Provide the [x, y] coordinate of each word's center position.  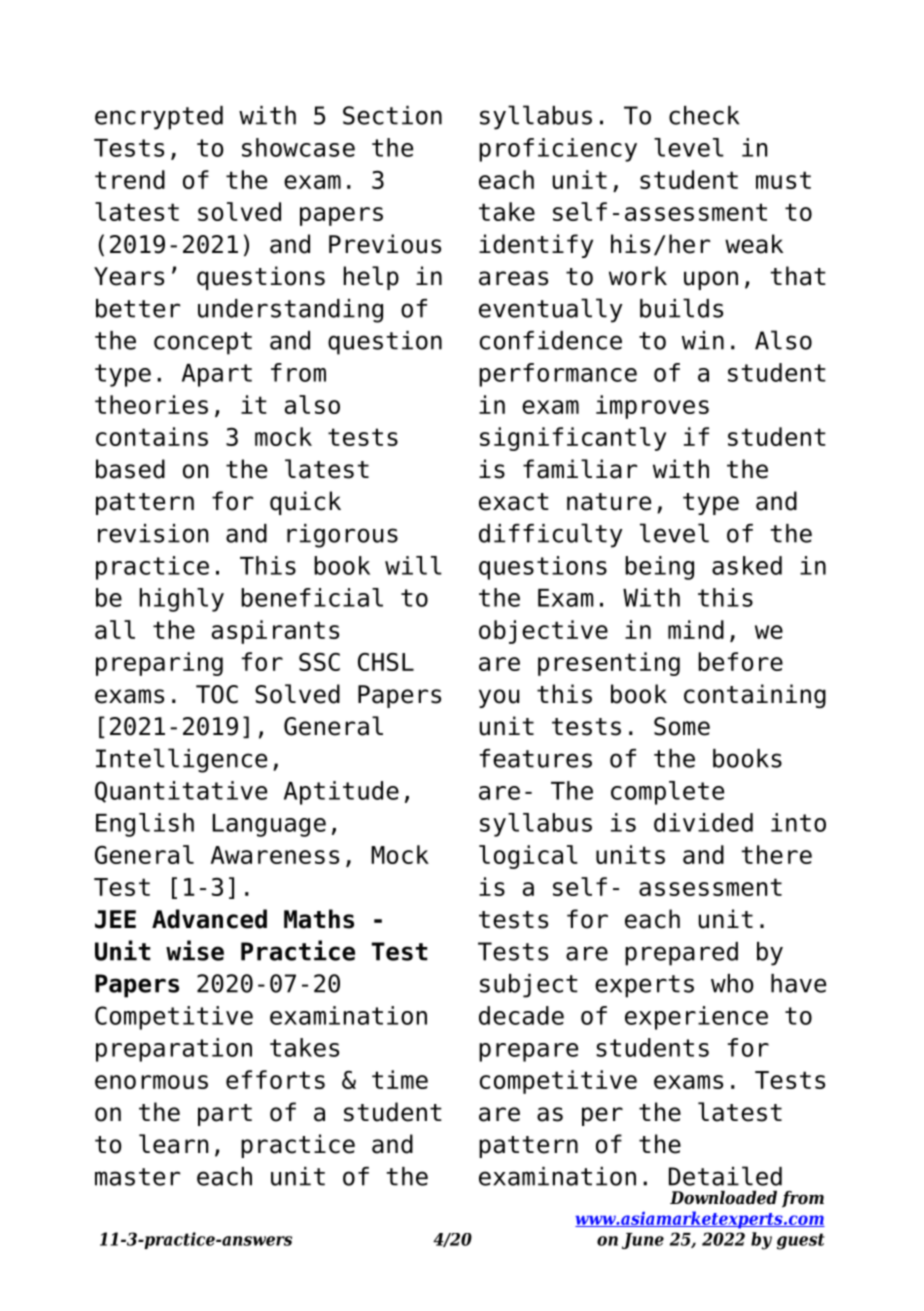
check [704, 115]
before [740, 661]
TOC [217, 694]
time [400, 1079]
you [499, 698]
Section [392, 115]
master [137, 1177]
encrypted [159, 118]
